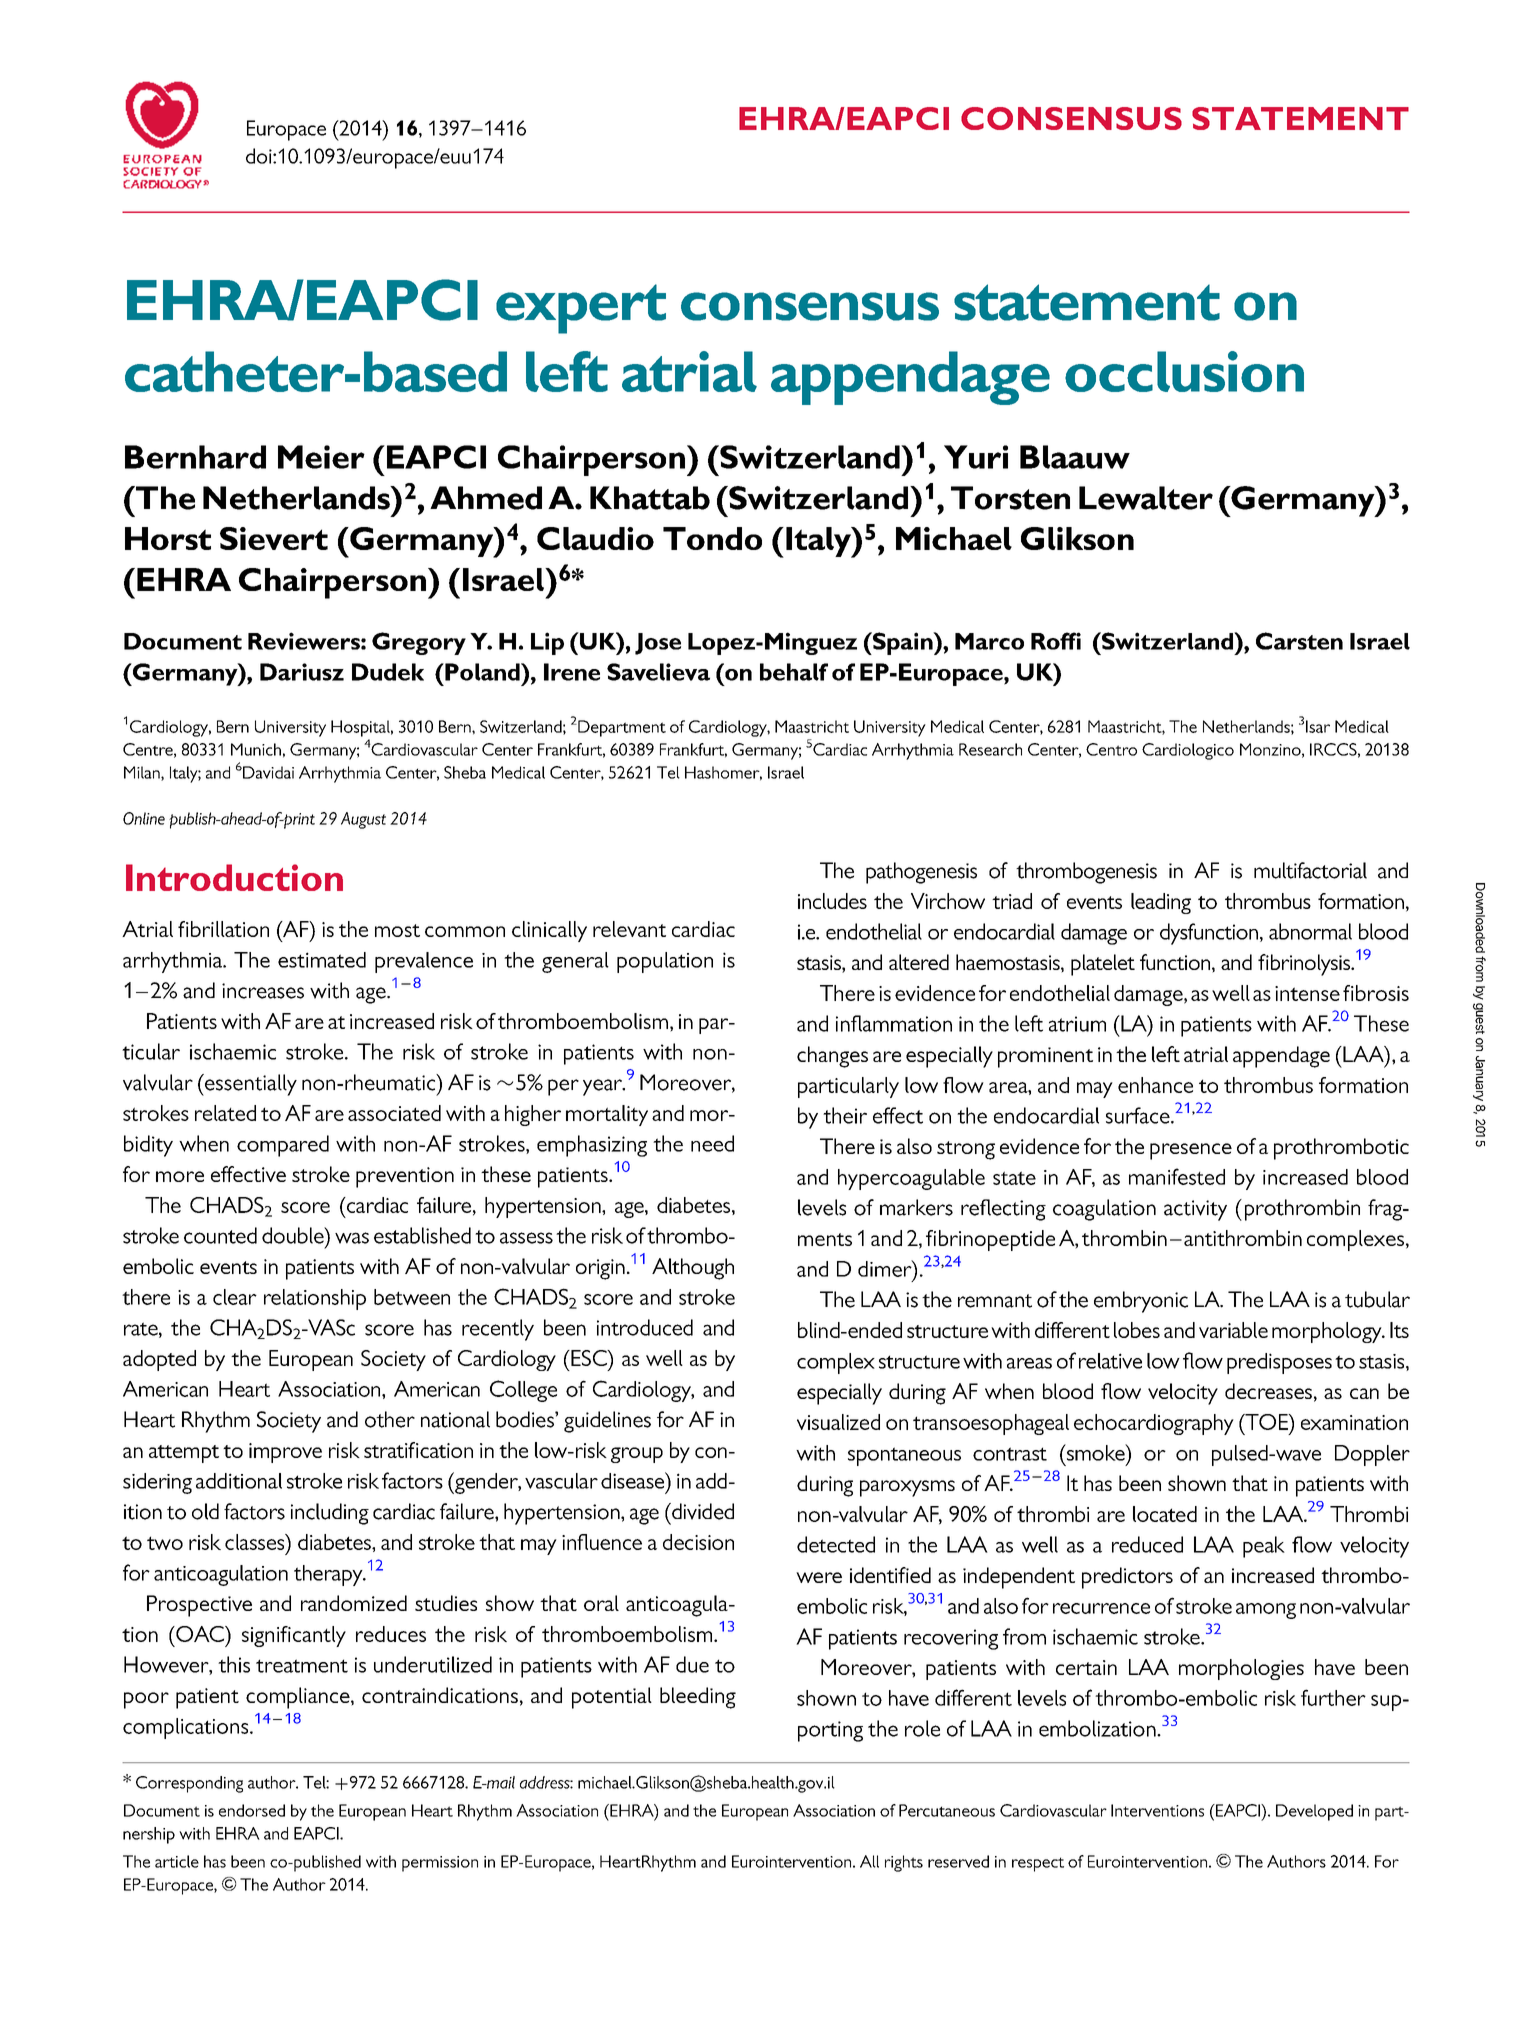 This page has height=2027, width=1520. I want to click on changes, so click(832, 1057).
